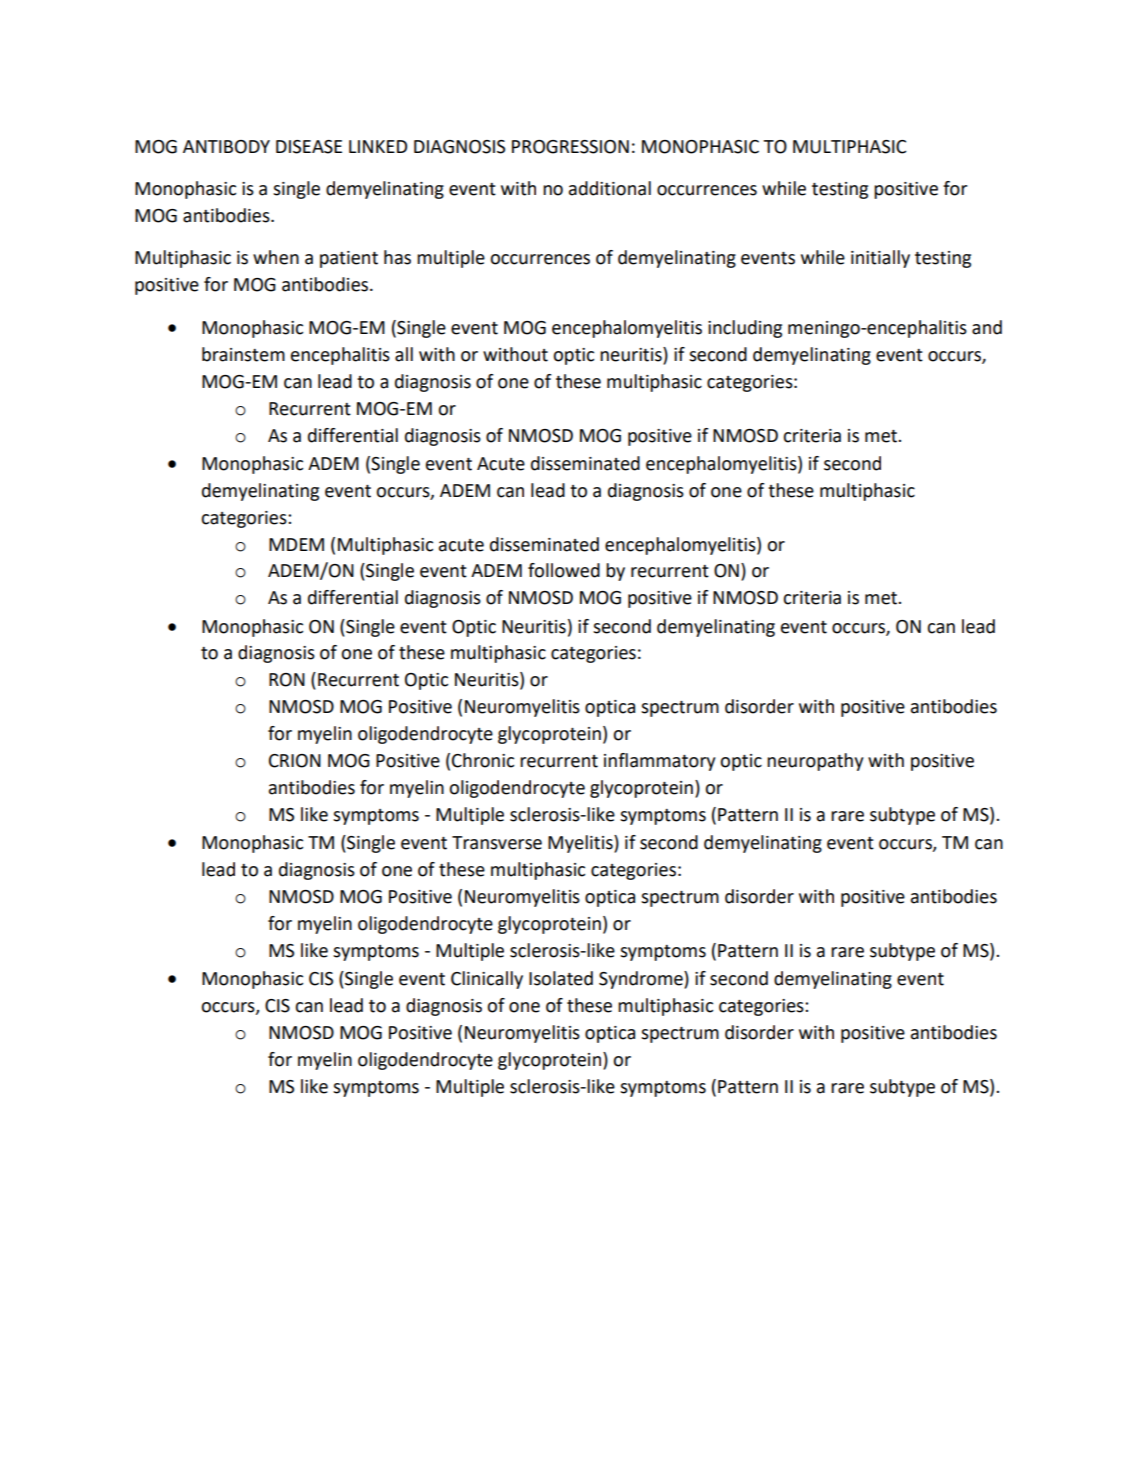  What do you see at coordinates (564, 570) in the image?
I see `followed` at bounding box center [564, 570].
